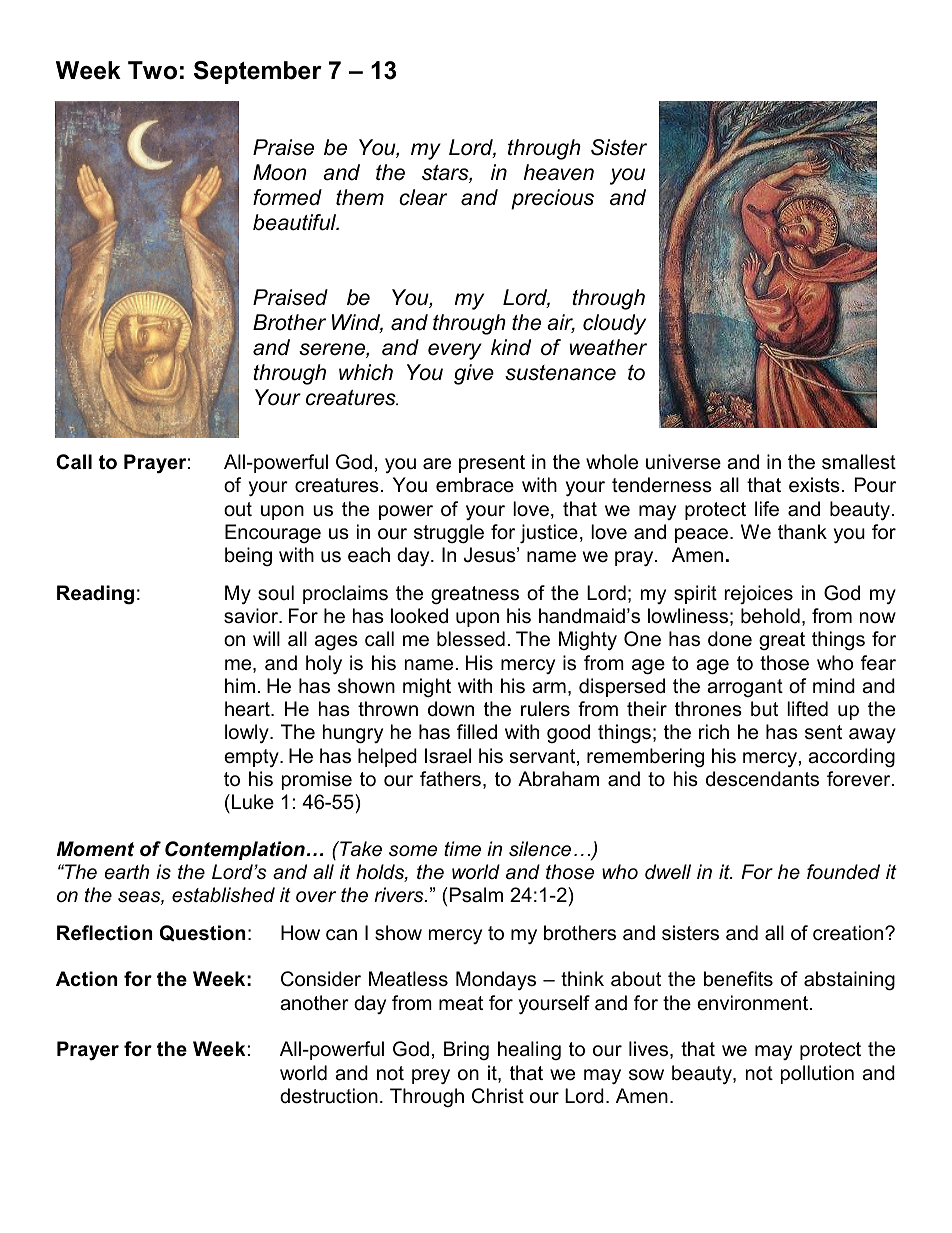 Image resolution: width=952 pixels, height=1233 pixels. I want to click on Two, so click(152, 70).
